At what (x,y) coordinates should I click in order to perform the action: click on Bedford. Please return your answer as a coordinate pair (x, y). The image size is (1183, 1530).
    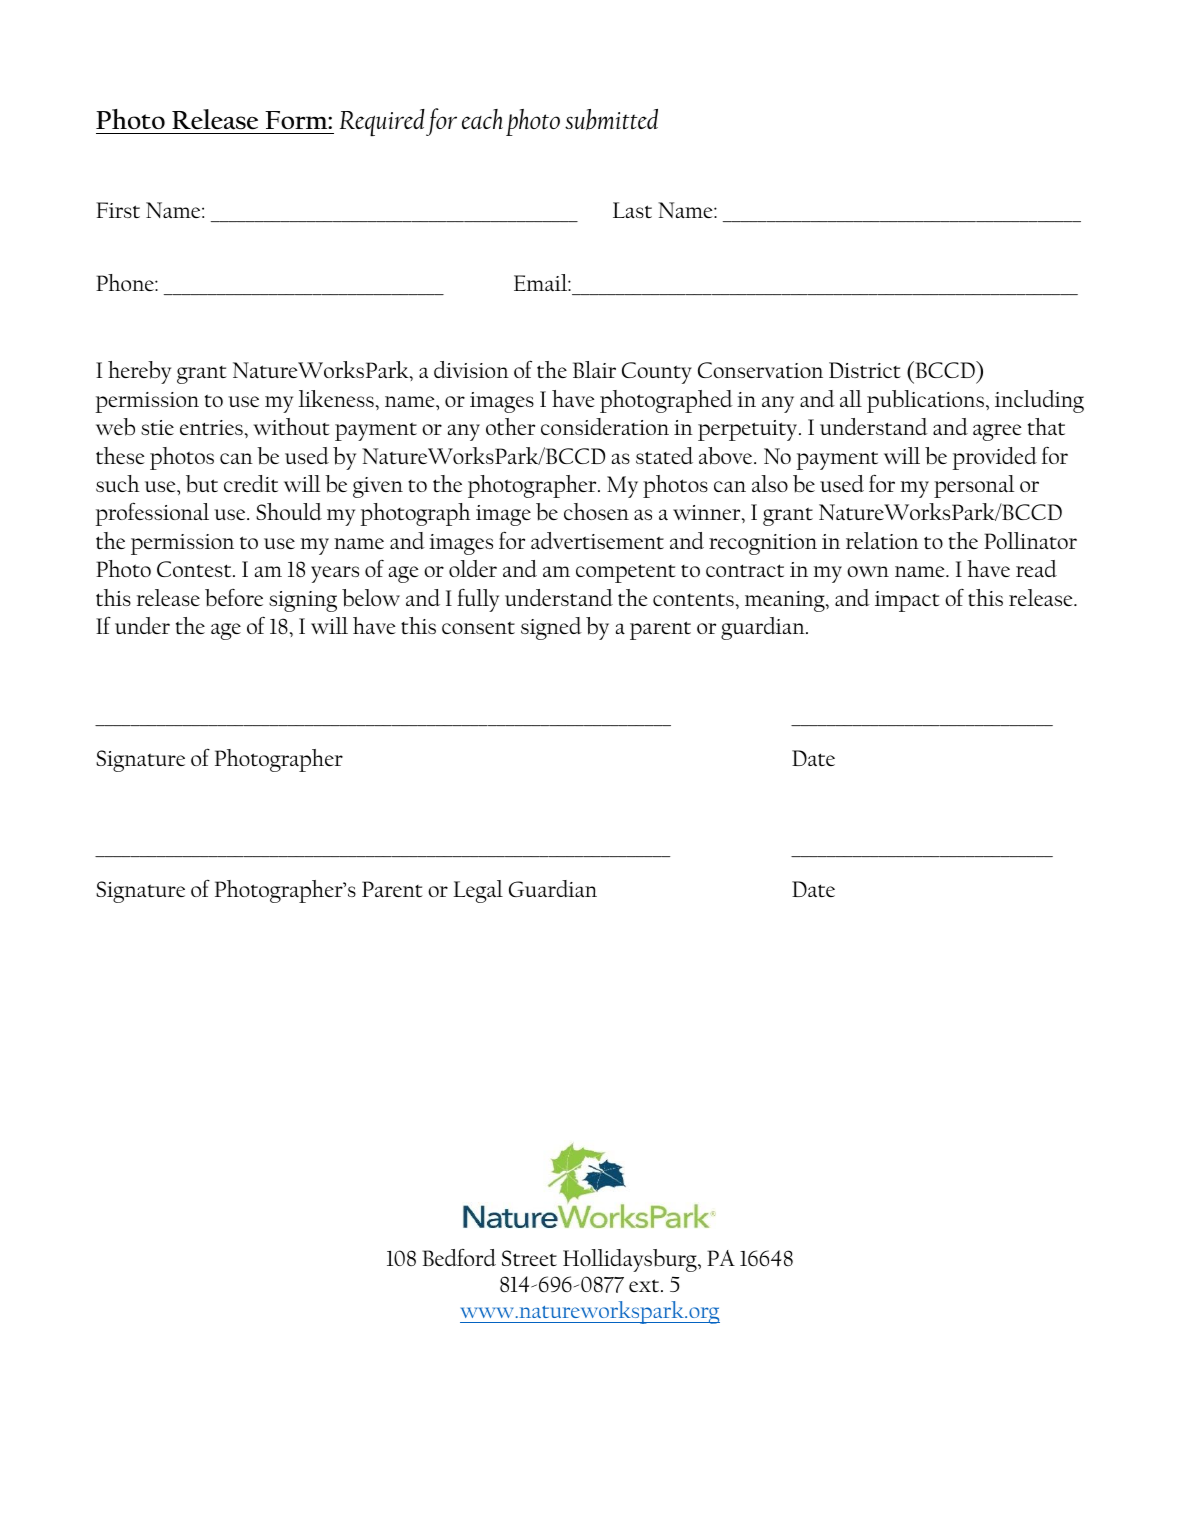
    Looking at the image, I should click on (459, 1257).
